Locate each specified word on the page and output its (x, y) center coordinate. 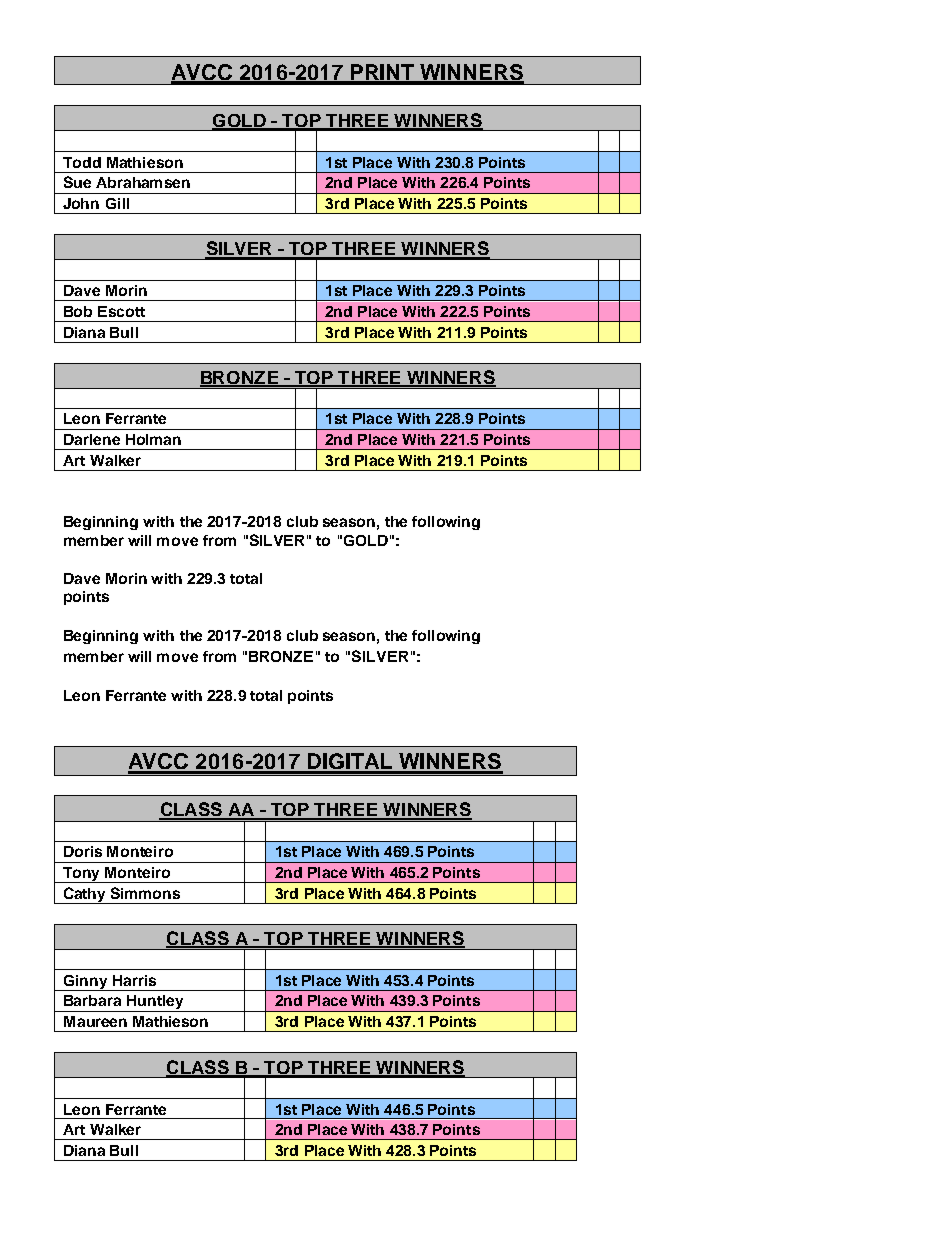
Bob (78, 311)
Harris (134, 980)
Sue (77, 182)
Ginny (86, 983)
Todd (82, 162)
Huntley (156, 1003)
